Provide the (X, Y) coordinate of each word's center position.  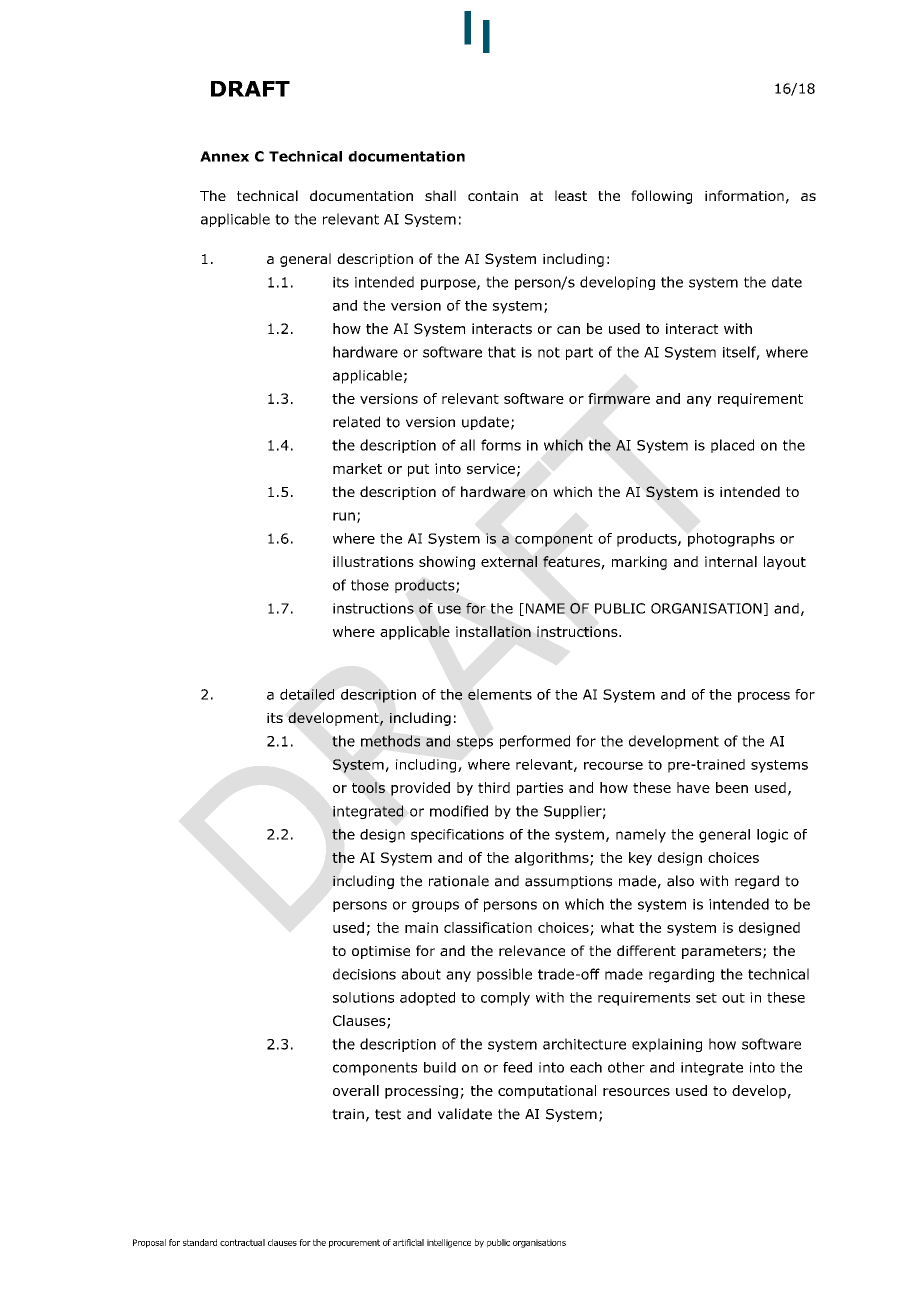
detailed (307, 694)
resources (636, 1092)
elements (500, 694)
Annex (224, 156)
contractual (242, 1242)
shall (440, 195)
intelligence (449, 1243)
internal (731, 561)
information (744, 195)
